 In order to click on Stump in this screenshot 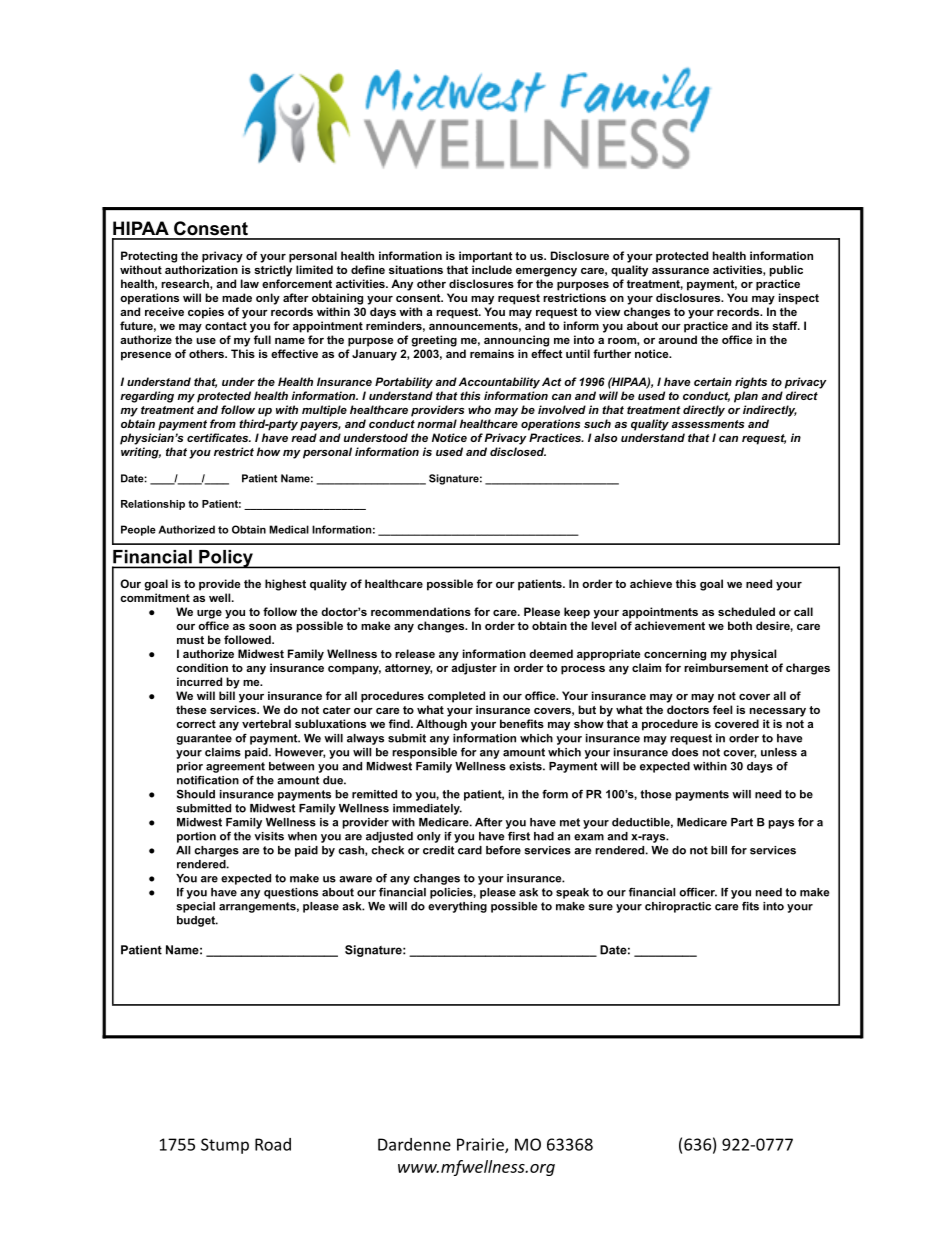, I will do `click(225, 1146)`.
